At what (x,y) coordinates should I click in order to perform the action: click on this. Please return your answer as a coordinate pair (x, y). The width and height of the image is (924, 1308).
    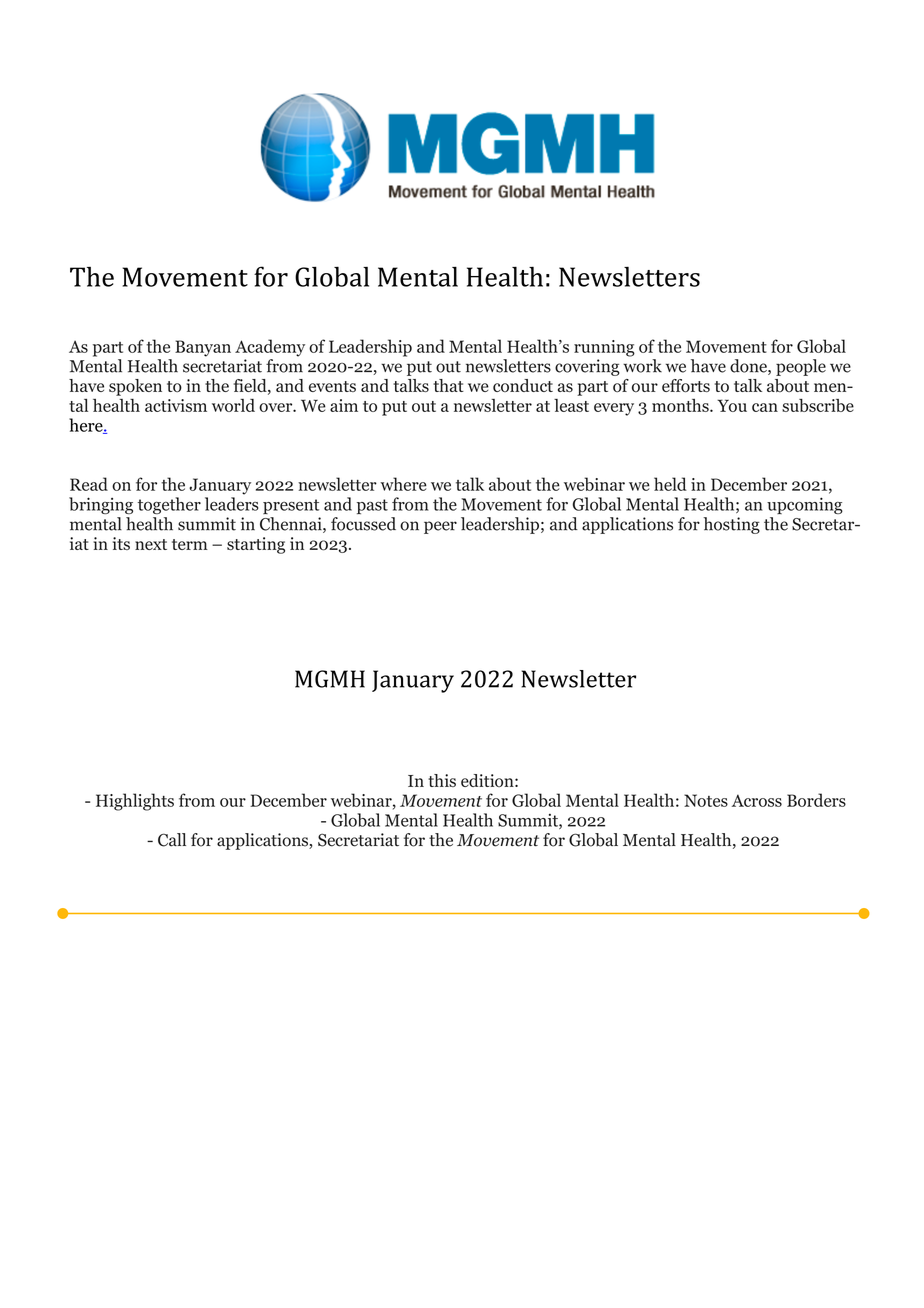
    Looking at the image, I should click on (442, 780).
